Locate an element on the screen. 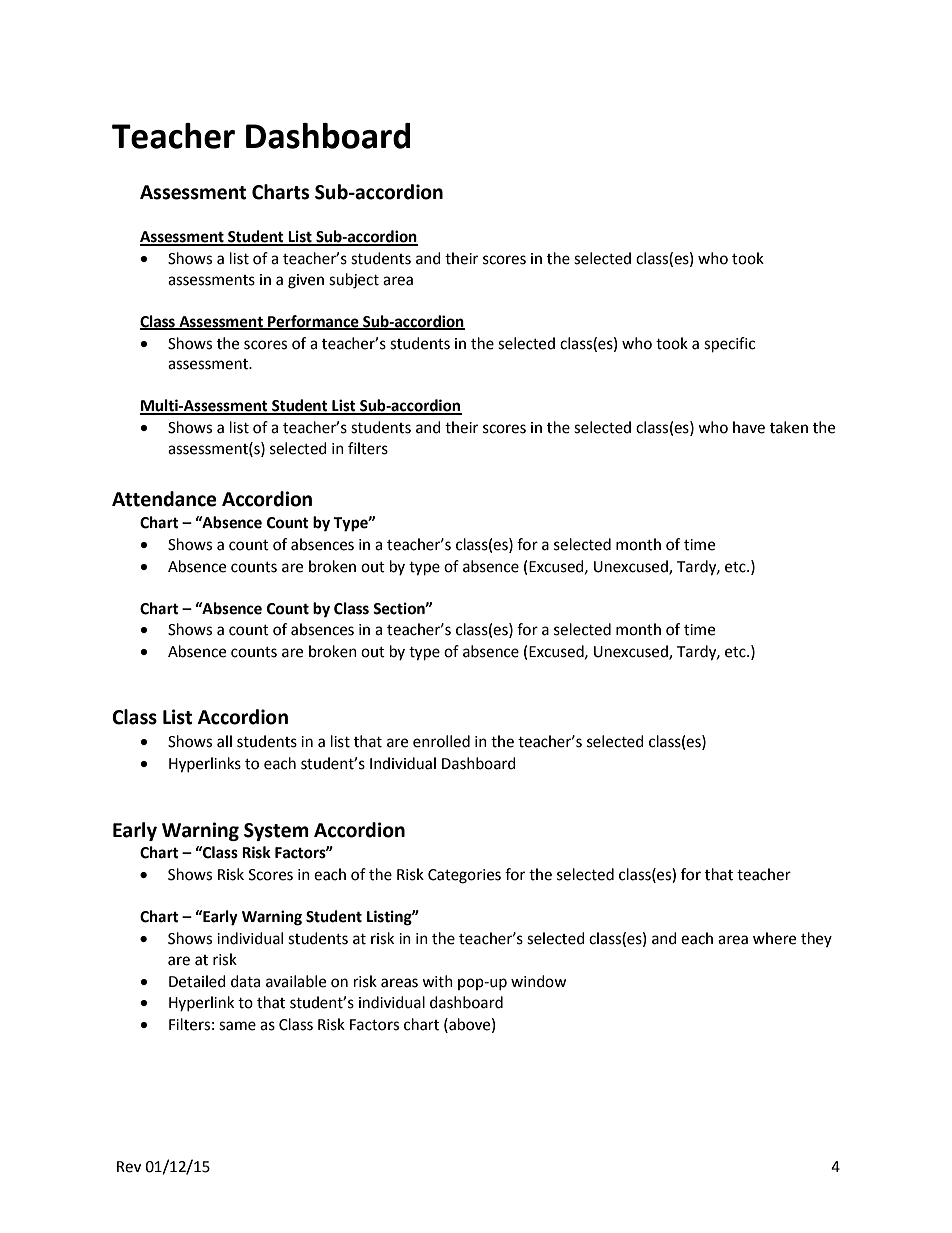 This screenshot has height=1233, width=952. given is located at coordinates (306, 281).
